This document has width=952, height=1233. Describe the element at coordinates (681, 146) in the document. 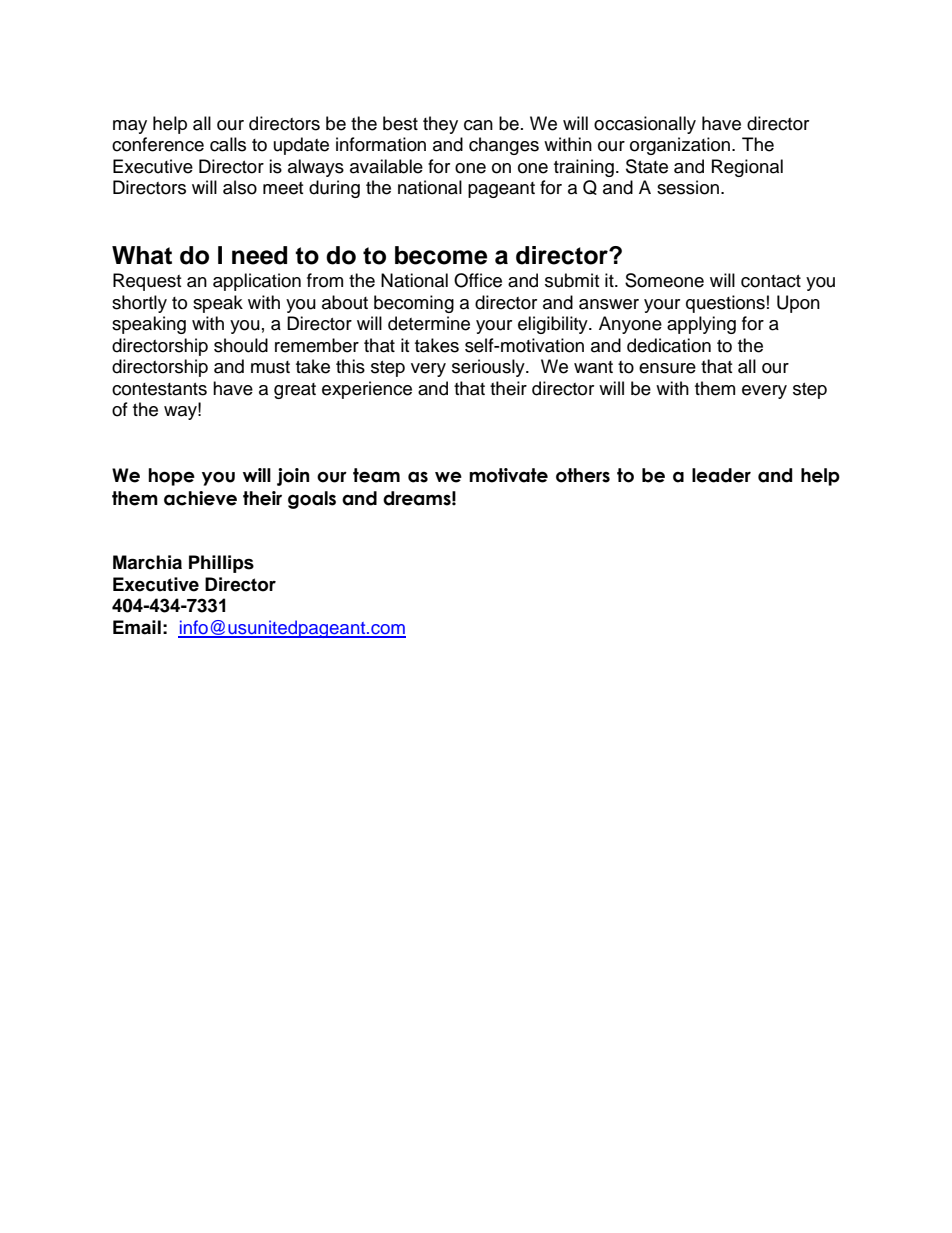

I see `organization` at that location.
